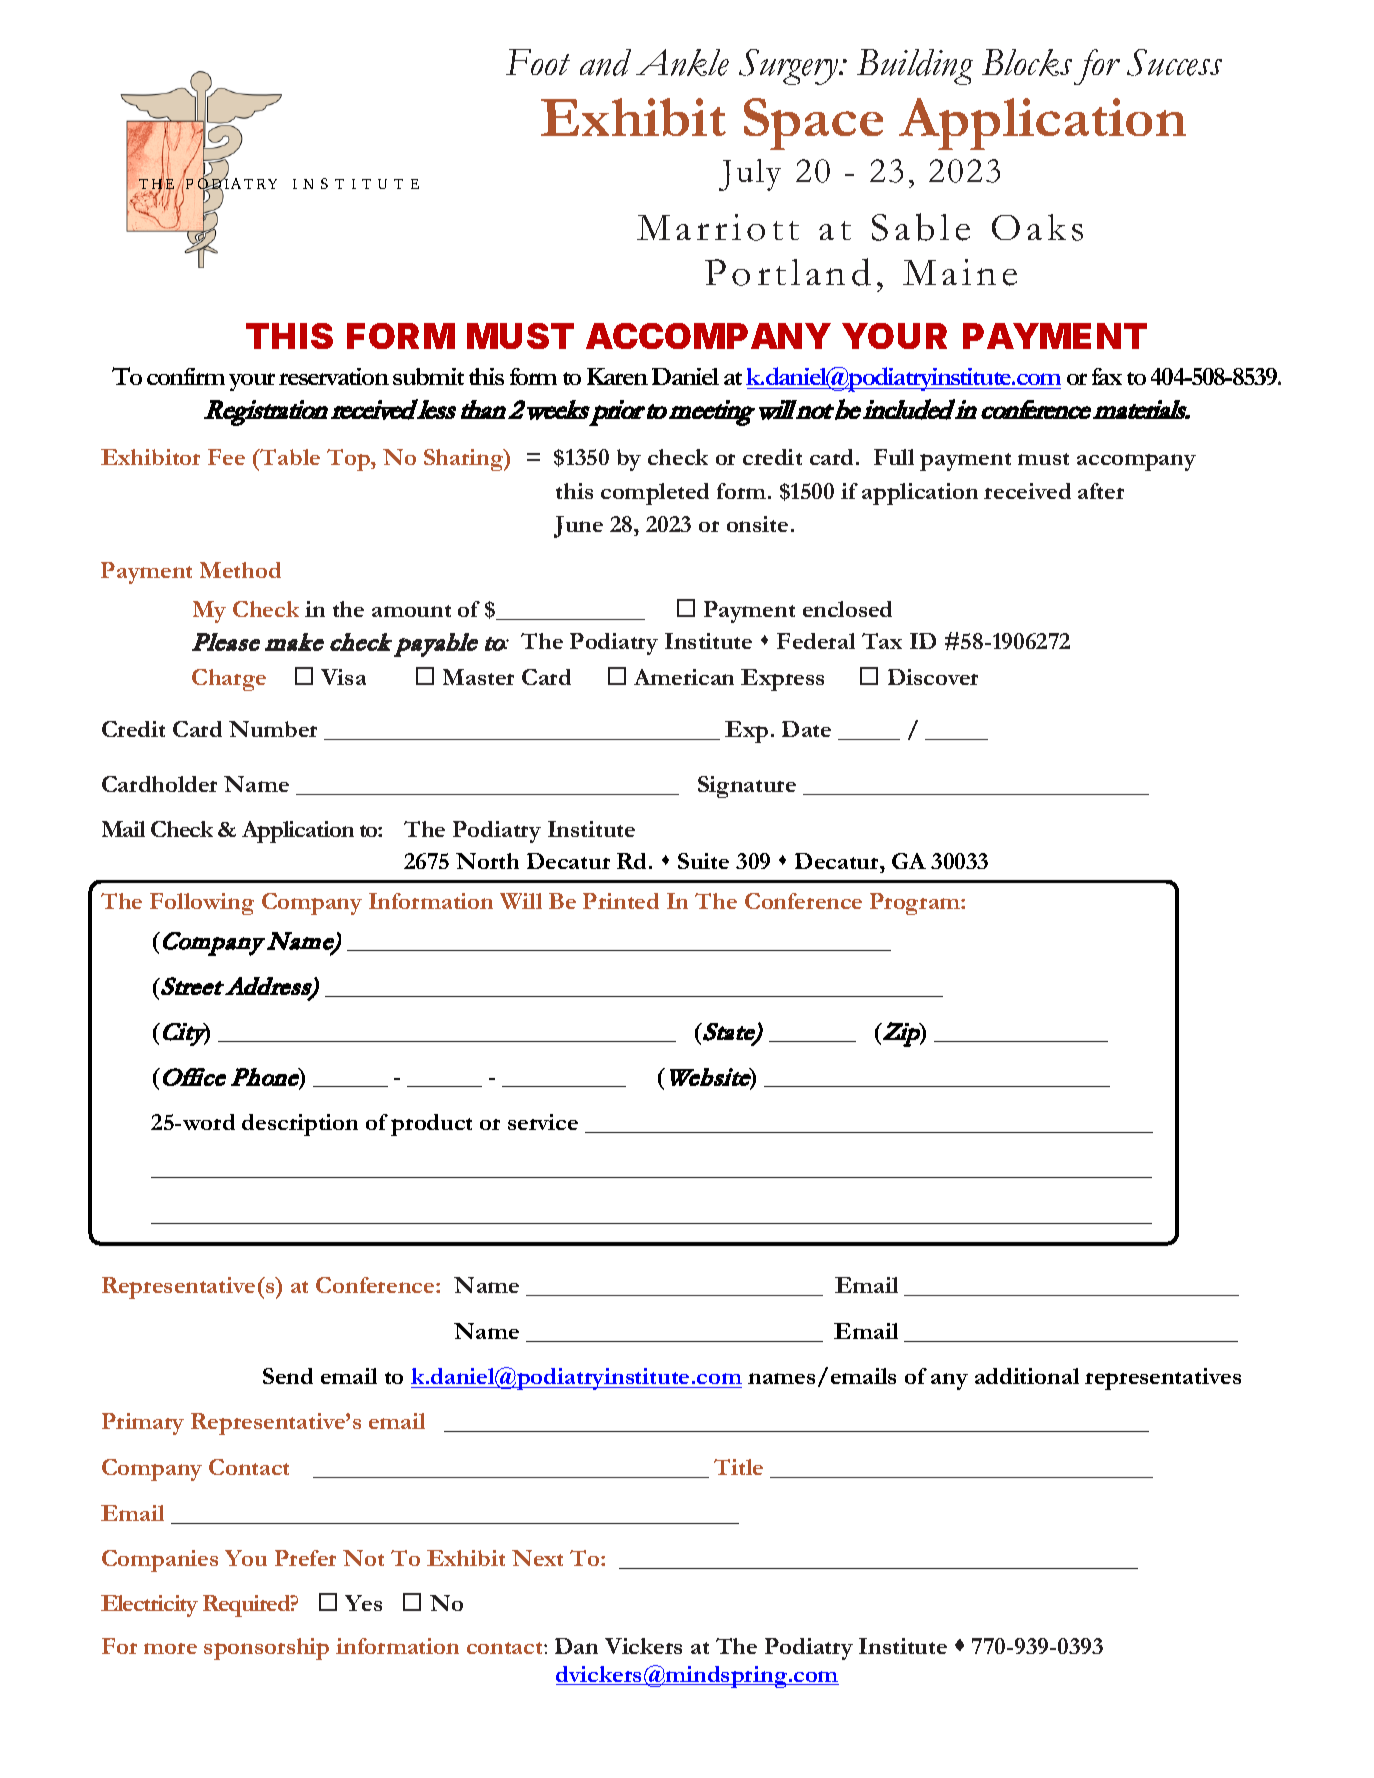 The image size is (1374, 1778). What do you see at coordinates (933, 677) in the screenshot?
I see `Discover` at bounding box center [933, 677].
